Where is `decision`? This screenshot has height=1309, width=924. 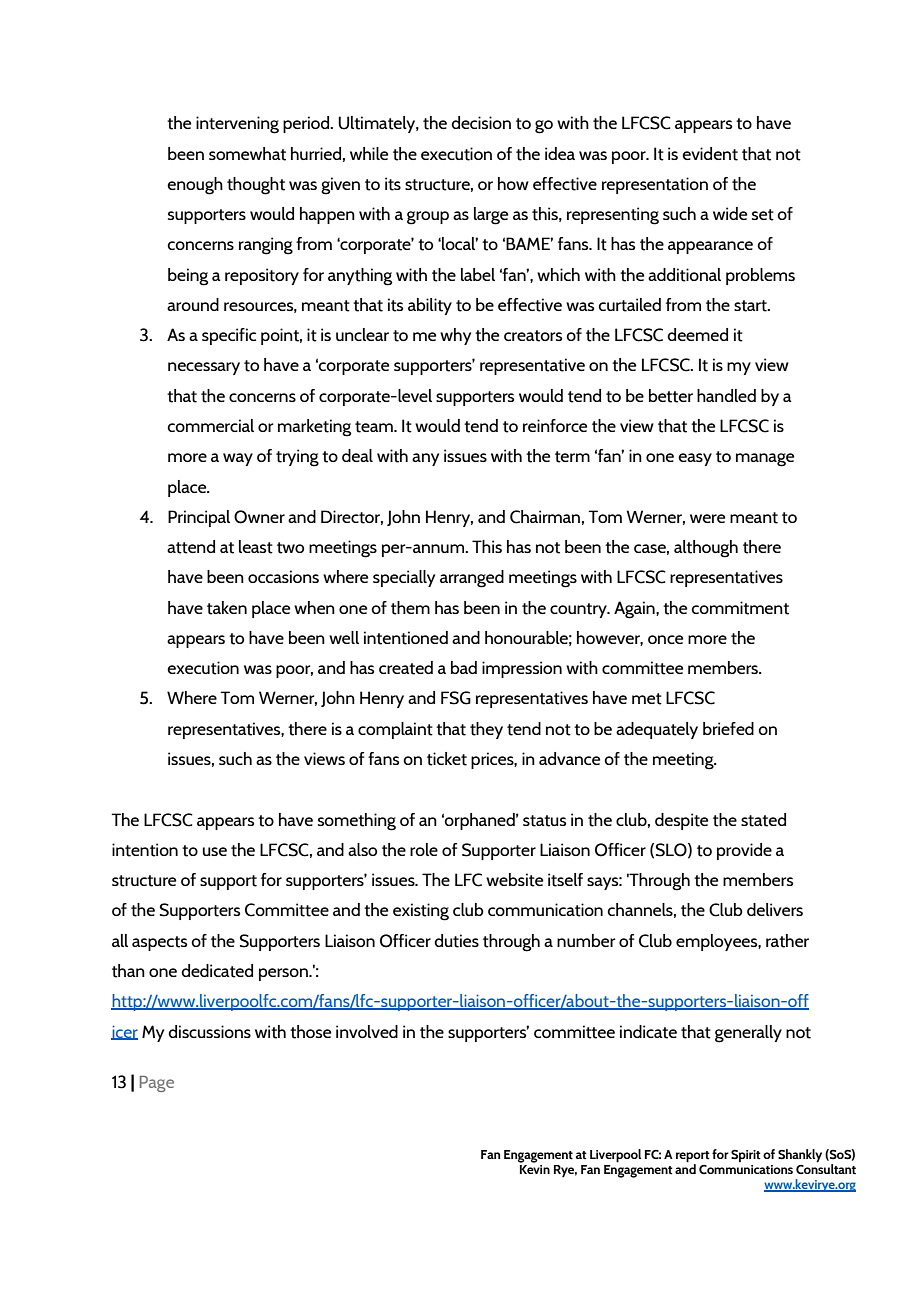 decision is located at coordinates (481, 122).
